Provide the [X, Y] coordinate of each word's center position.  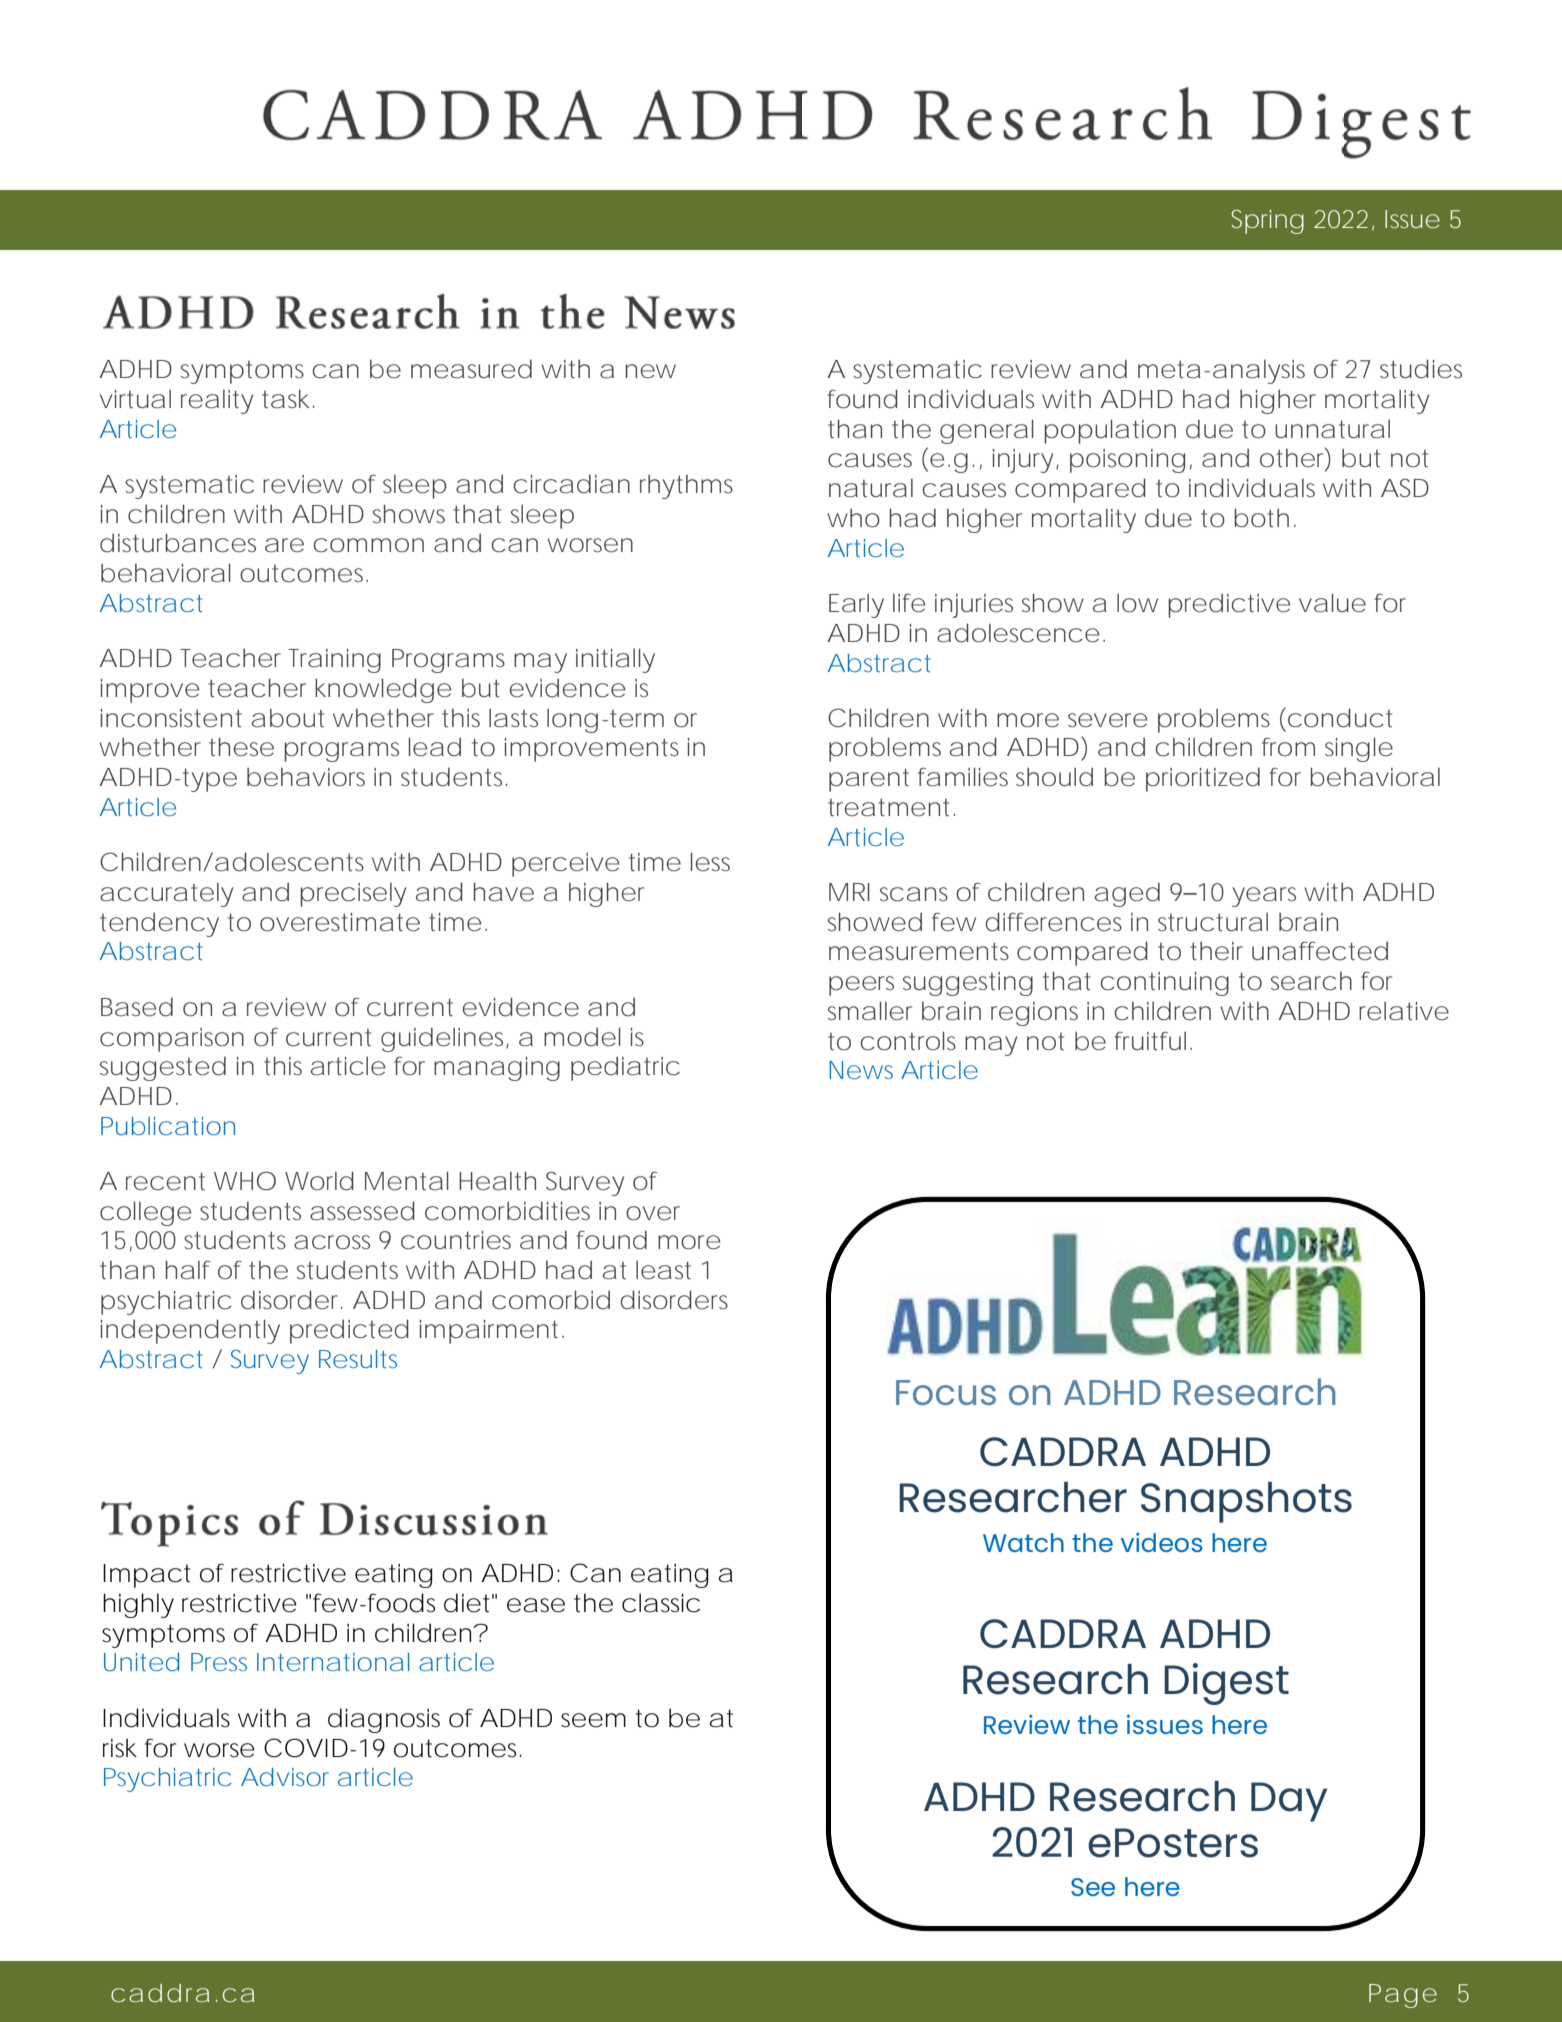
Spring [1267, 222]
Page [1403, 1996]
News [861, 1070]
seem [593, 1720]
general [987, 431]
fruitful [1150, 1041]
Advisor [285, 1777]
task [285, 399]
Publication [168, 1126]
